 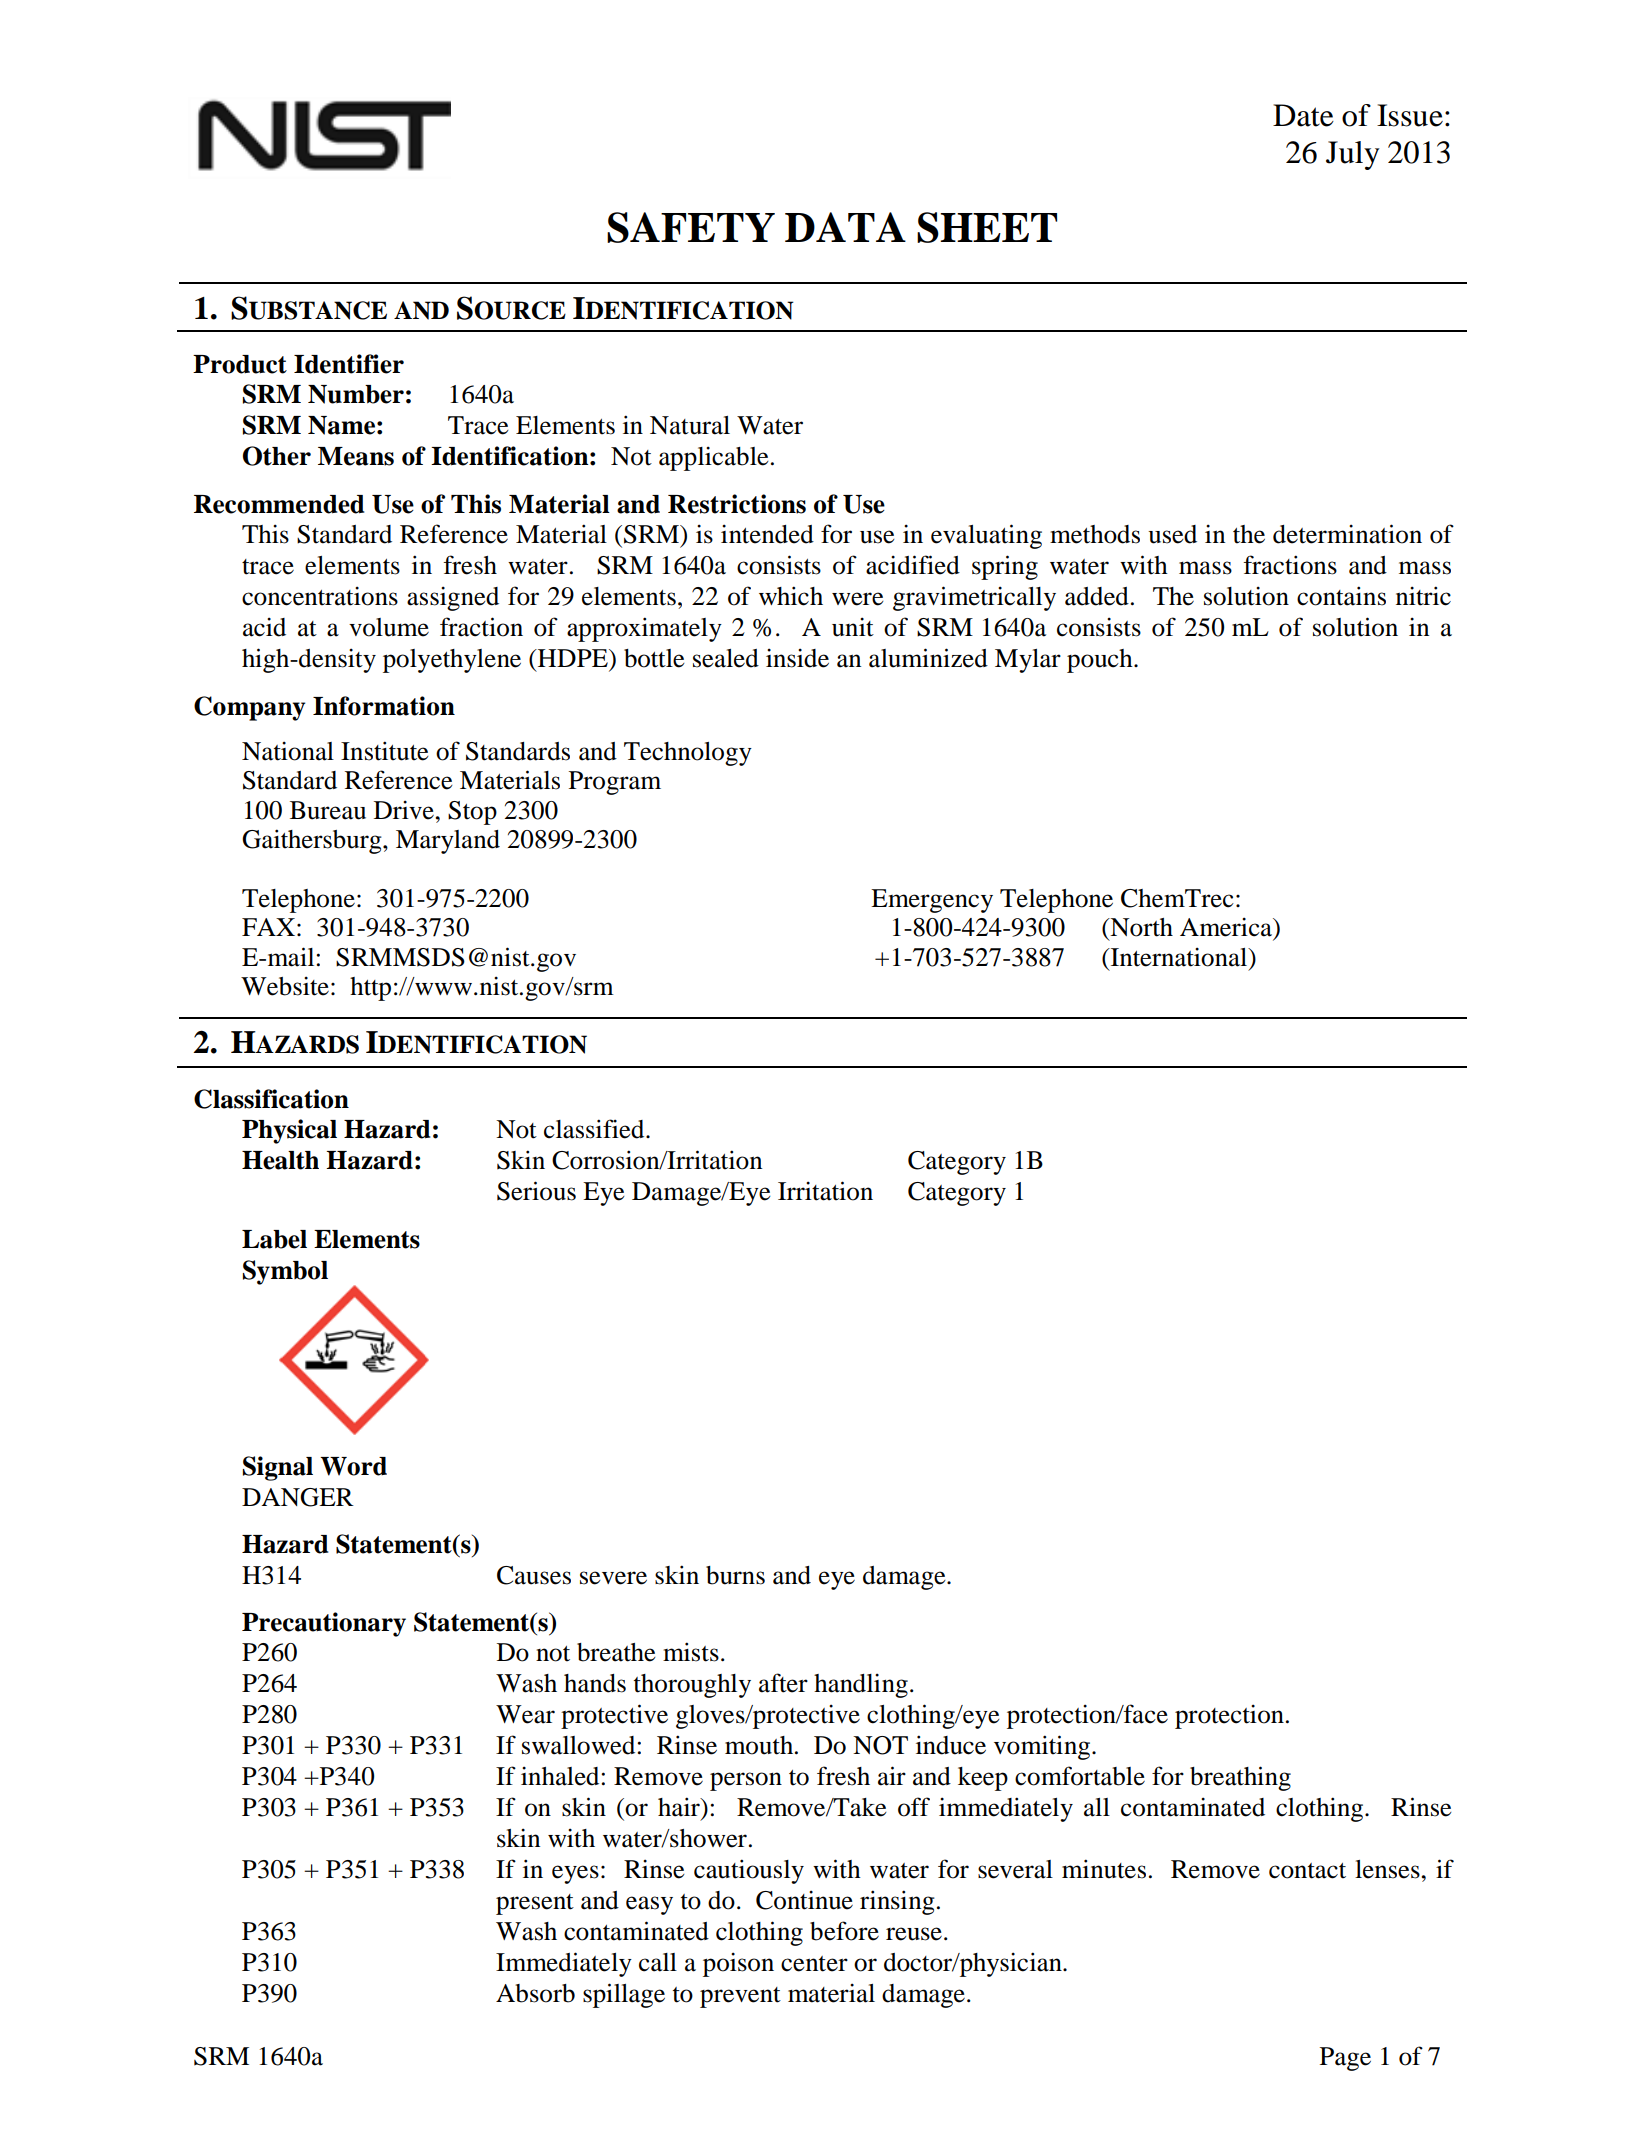 What do you see at coordinates (349, 364) in the screenshot?
I see `Identifier` at bounding box center [349, 364].
